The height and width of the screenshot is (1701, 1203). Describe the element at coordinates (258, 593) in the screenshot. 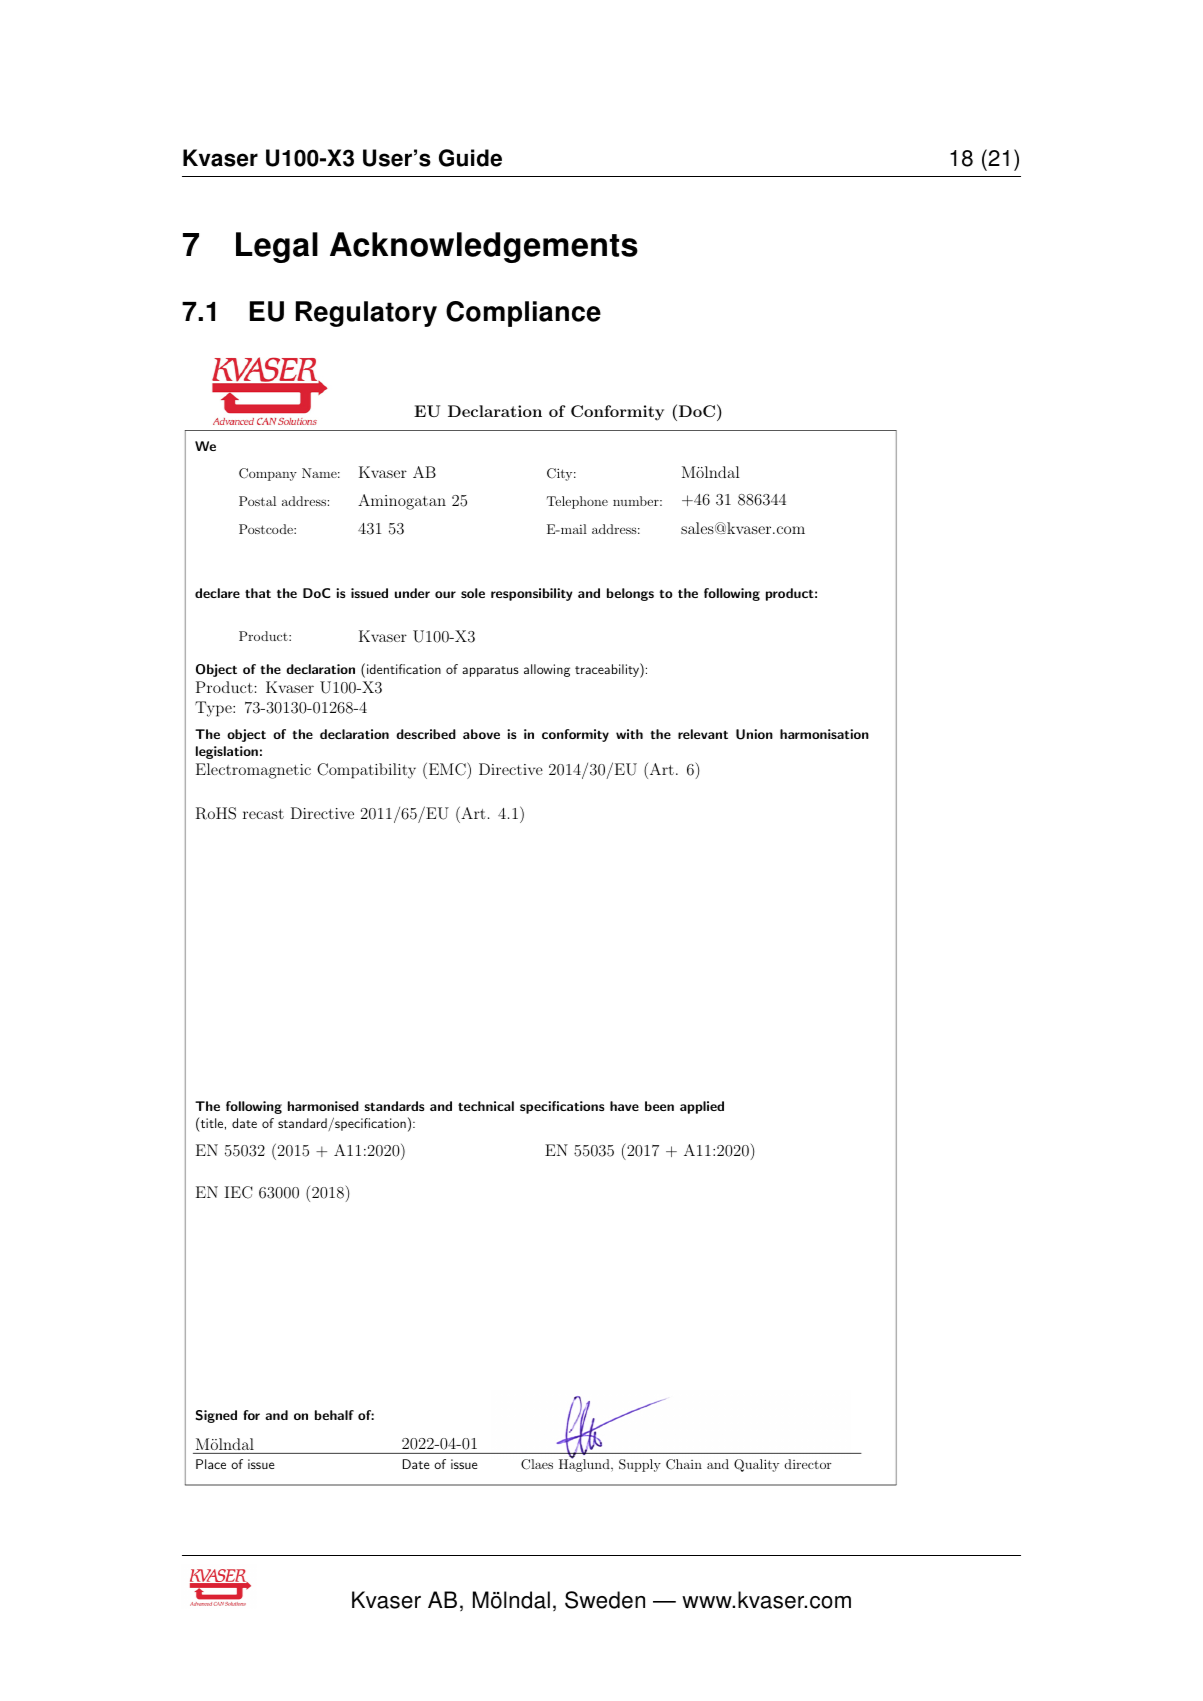

I see `that` at that location.
